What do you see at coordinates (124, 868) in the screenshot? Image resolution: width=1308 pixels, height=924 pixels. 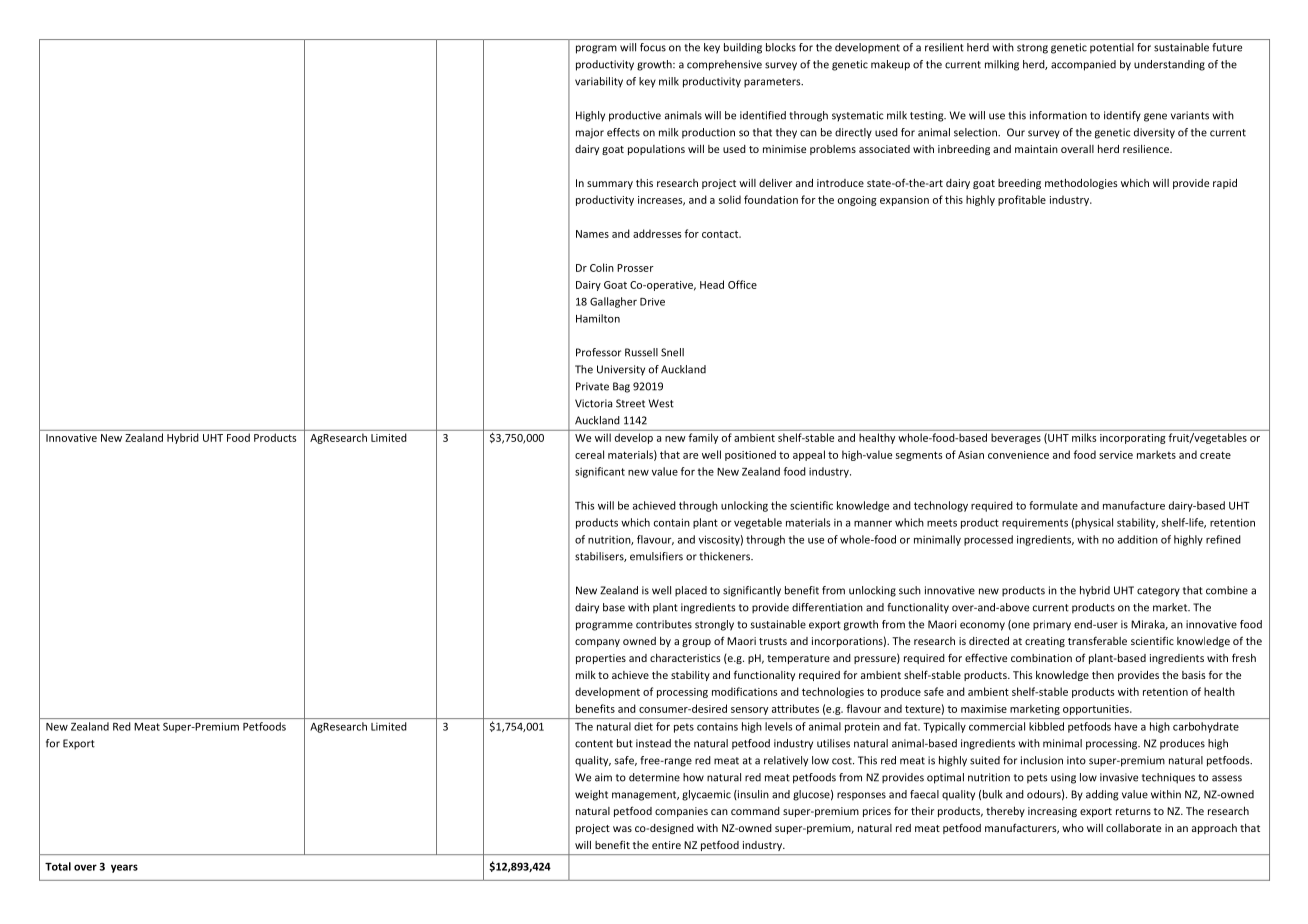 I see `years` at bounding box center [124, 868].
